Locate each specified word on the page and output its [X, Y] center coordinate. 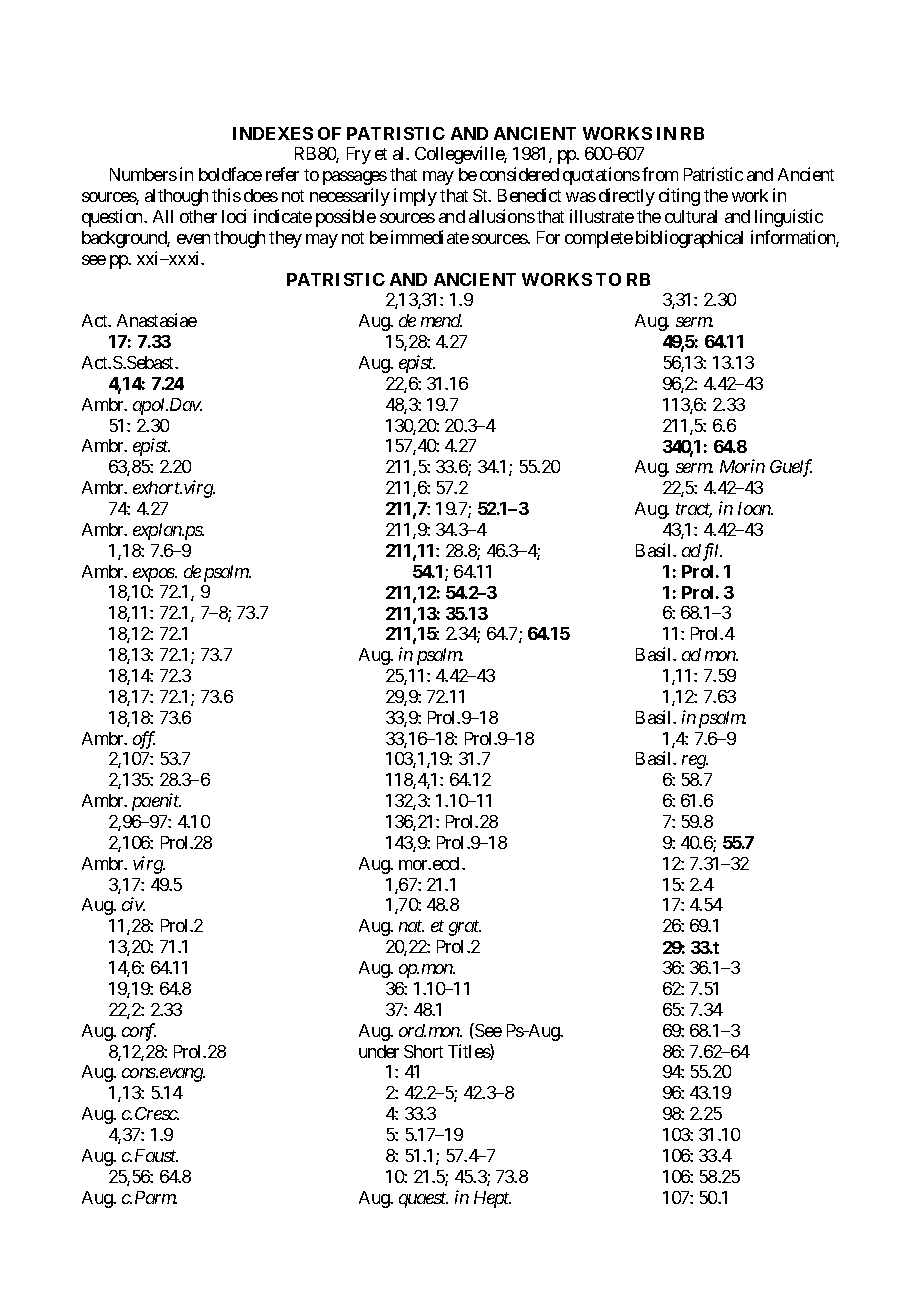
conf [139, 1032]
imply [415, 197]
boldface [230, 174]
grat [465, 928]
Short [423, 1051]
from [660, 174]
